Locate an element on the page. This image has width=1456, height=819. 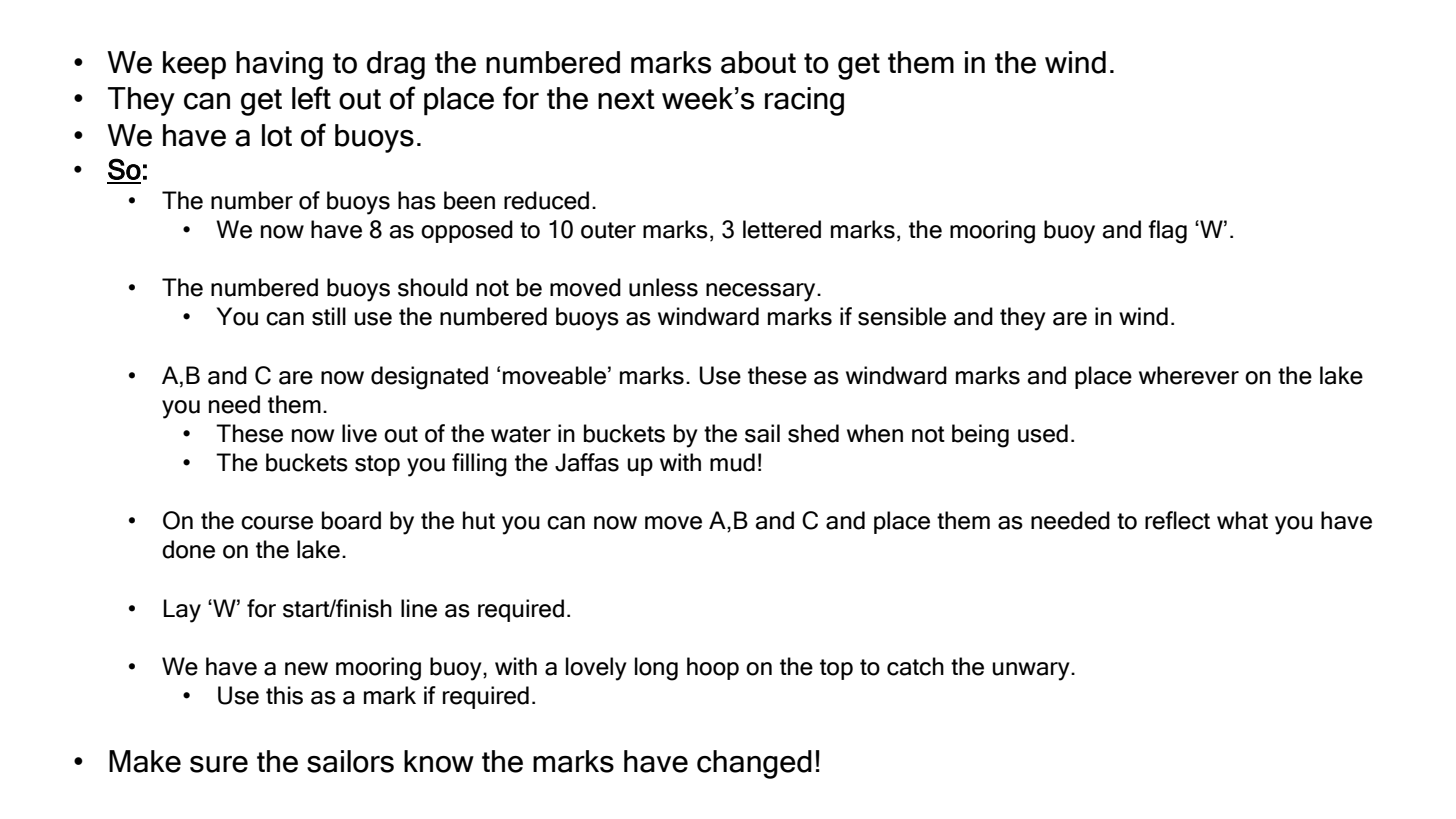
sure is located at coordinates (219, 764).
